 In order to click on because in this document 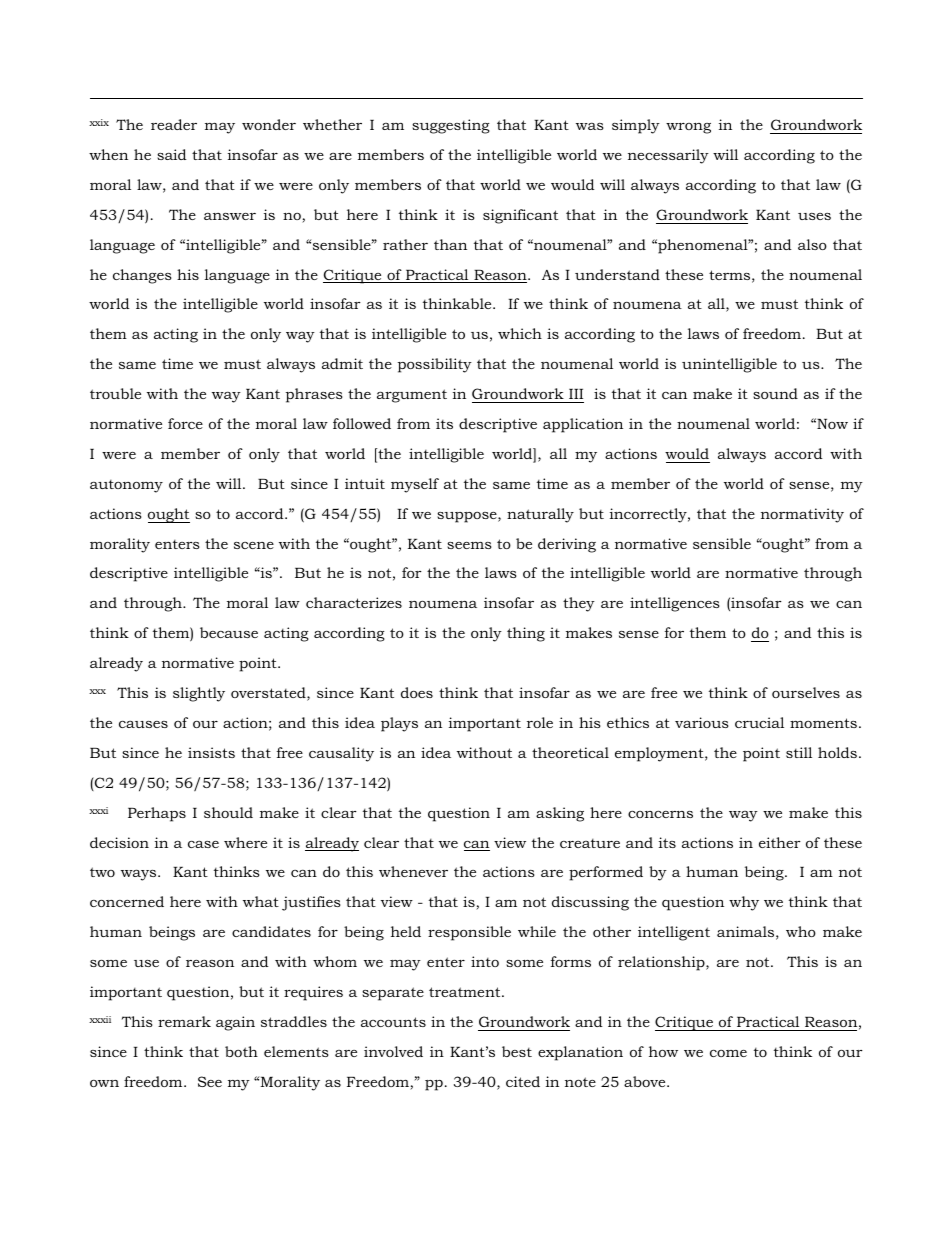, I will do `click(229, 632)`.
